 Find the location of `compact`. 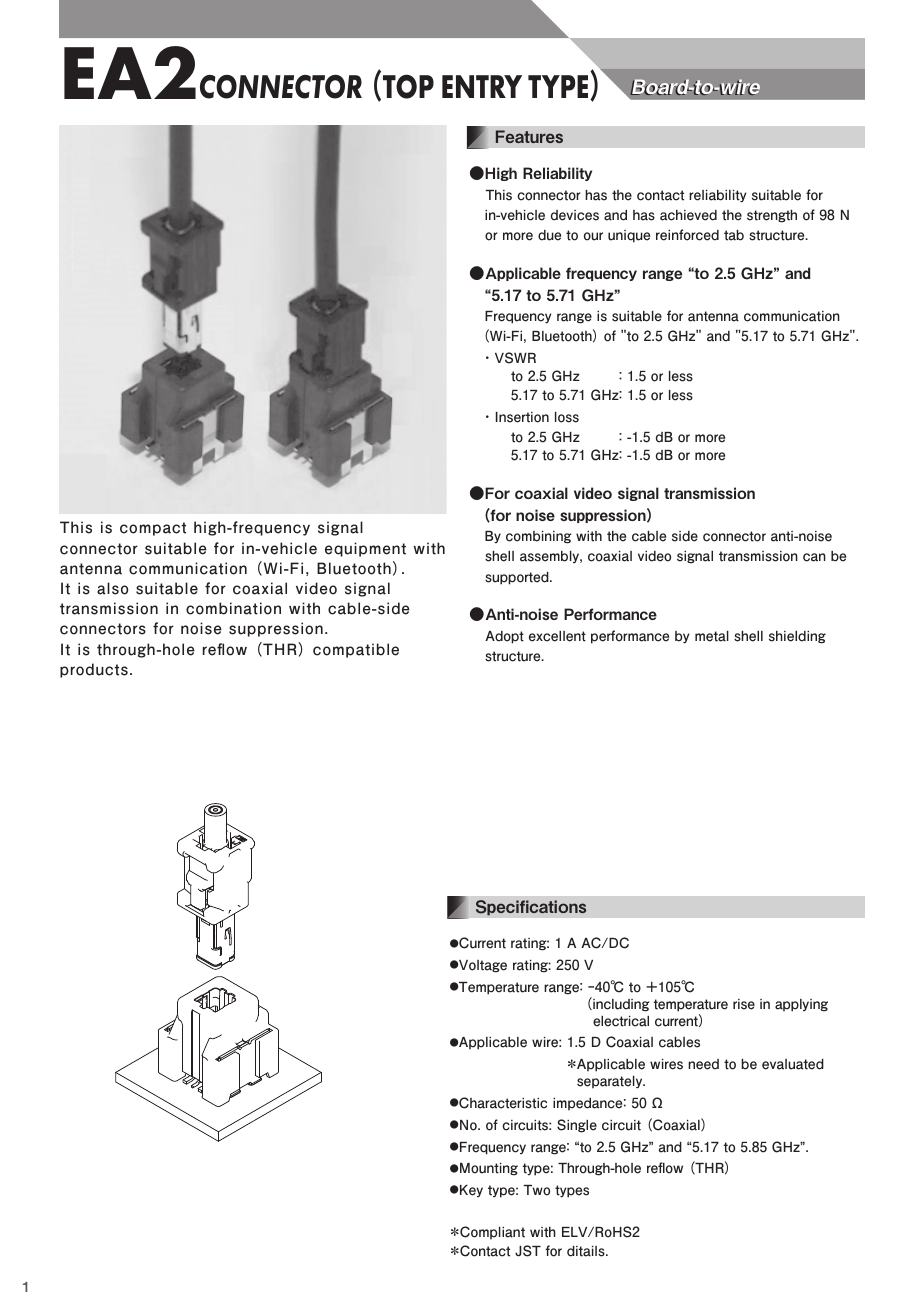

compact is located at coordinates (153, 529).
